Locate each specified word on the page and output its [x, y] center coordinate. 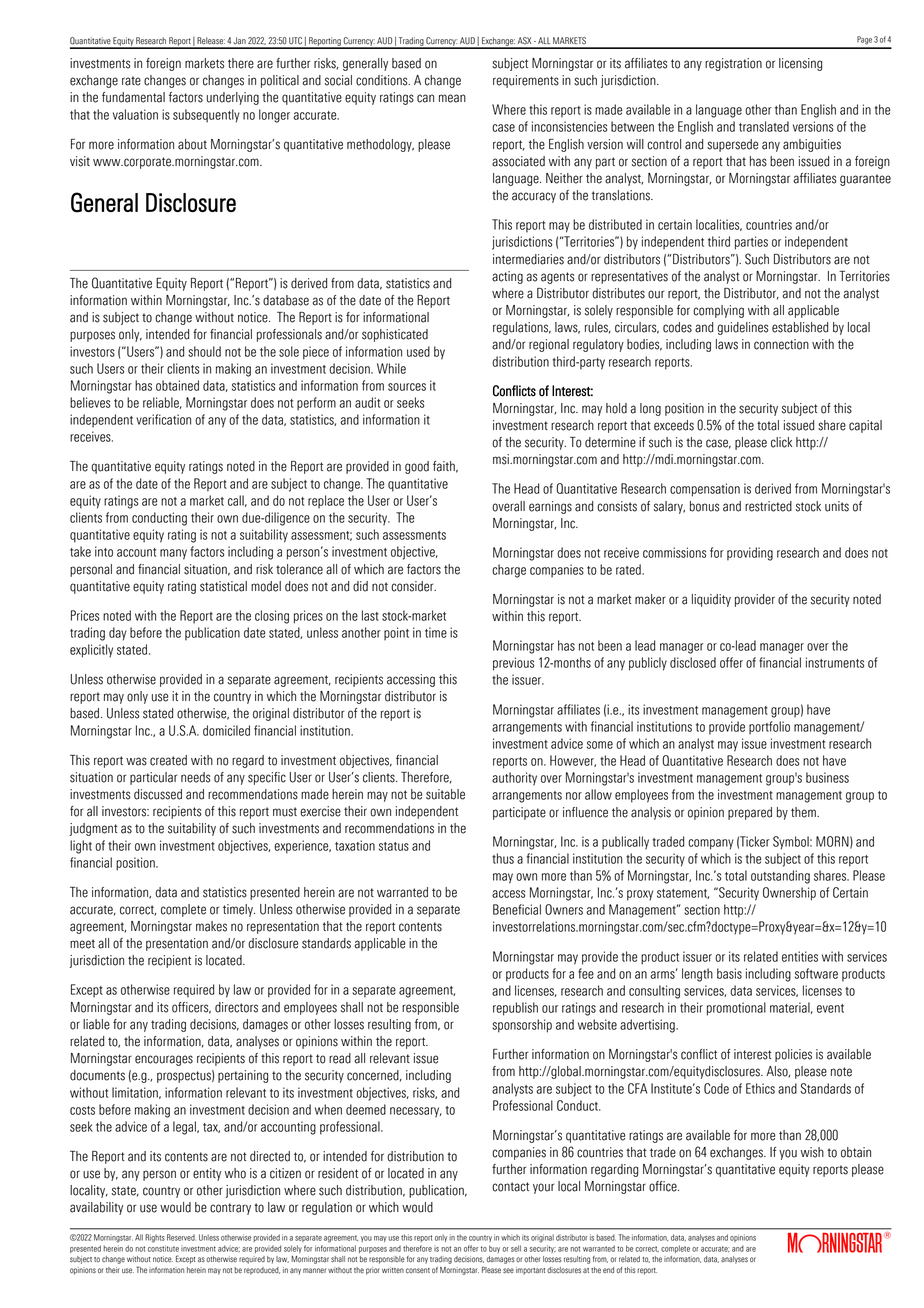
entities [800, 956]
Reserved [181, 1237]
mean [452, 98]
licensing [800, 64]
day [118, 634]
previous [513, 664]
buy [494, 1249]
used [418, 351]
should [204, 351]
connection [781, 344]
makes [211, 926]
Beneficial [517, 909]
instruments [835, 662]
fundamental [133, 97]
